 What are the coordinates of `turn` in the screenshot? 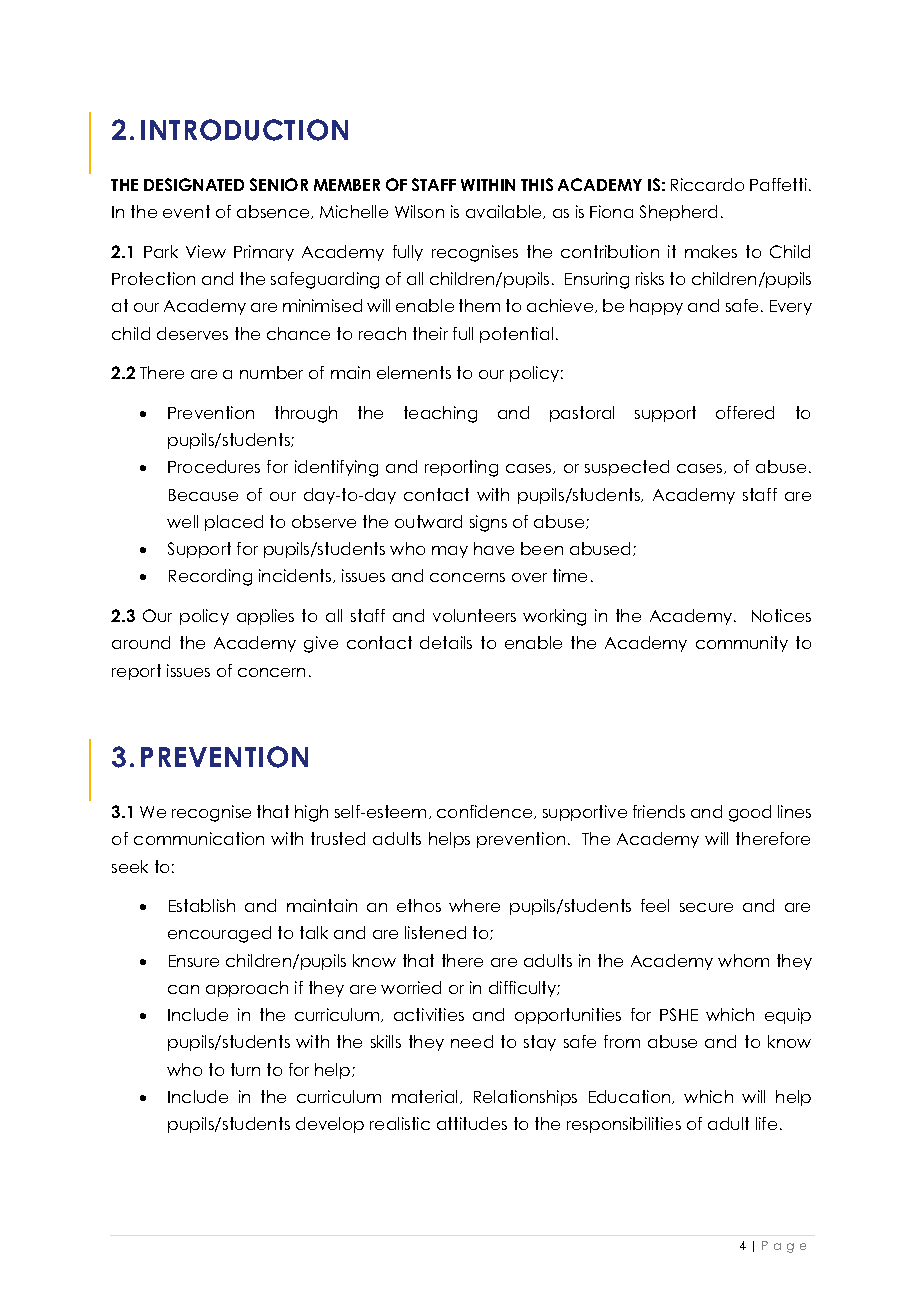 It's located at (245, 1069).
